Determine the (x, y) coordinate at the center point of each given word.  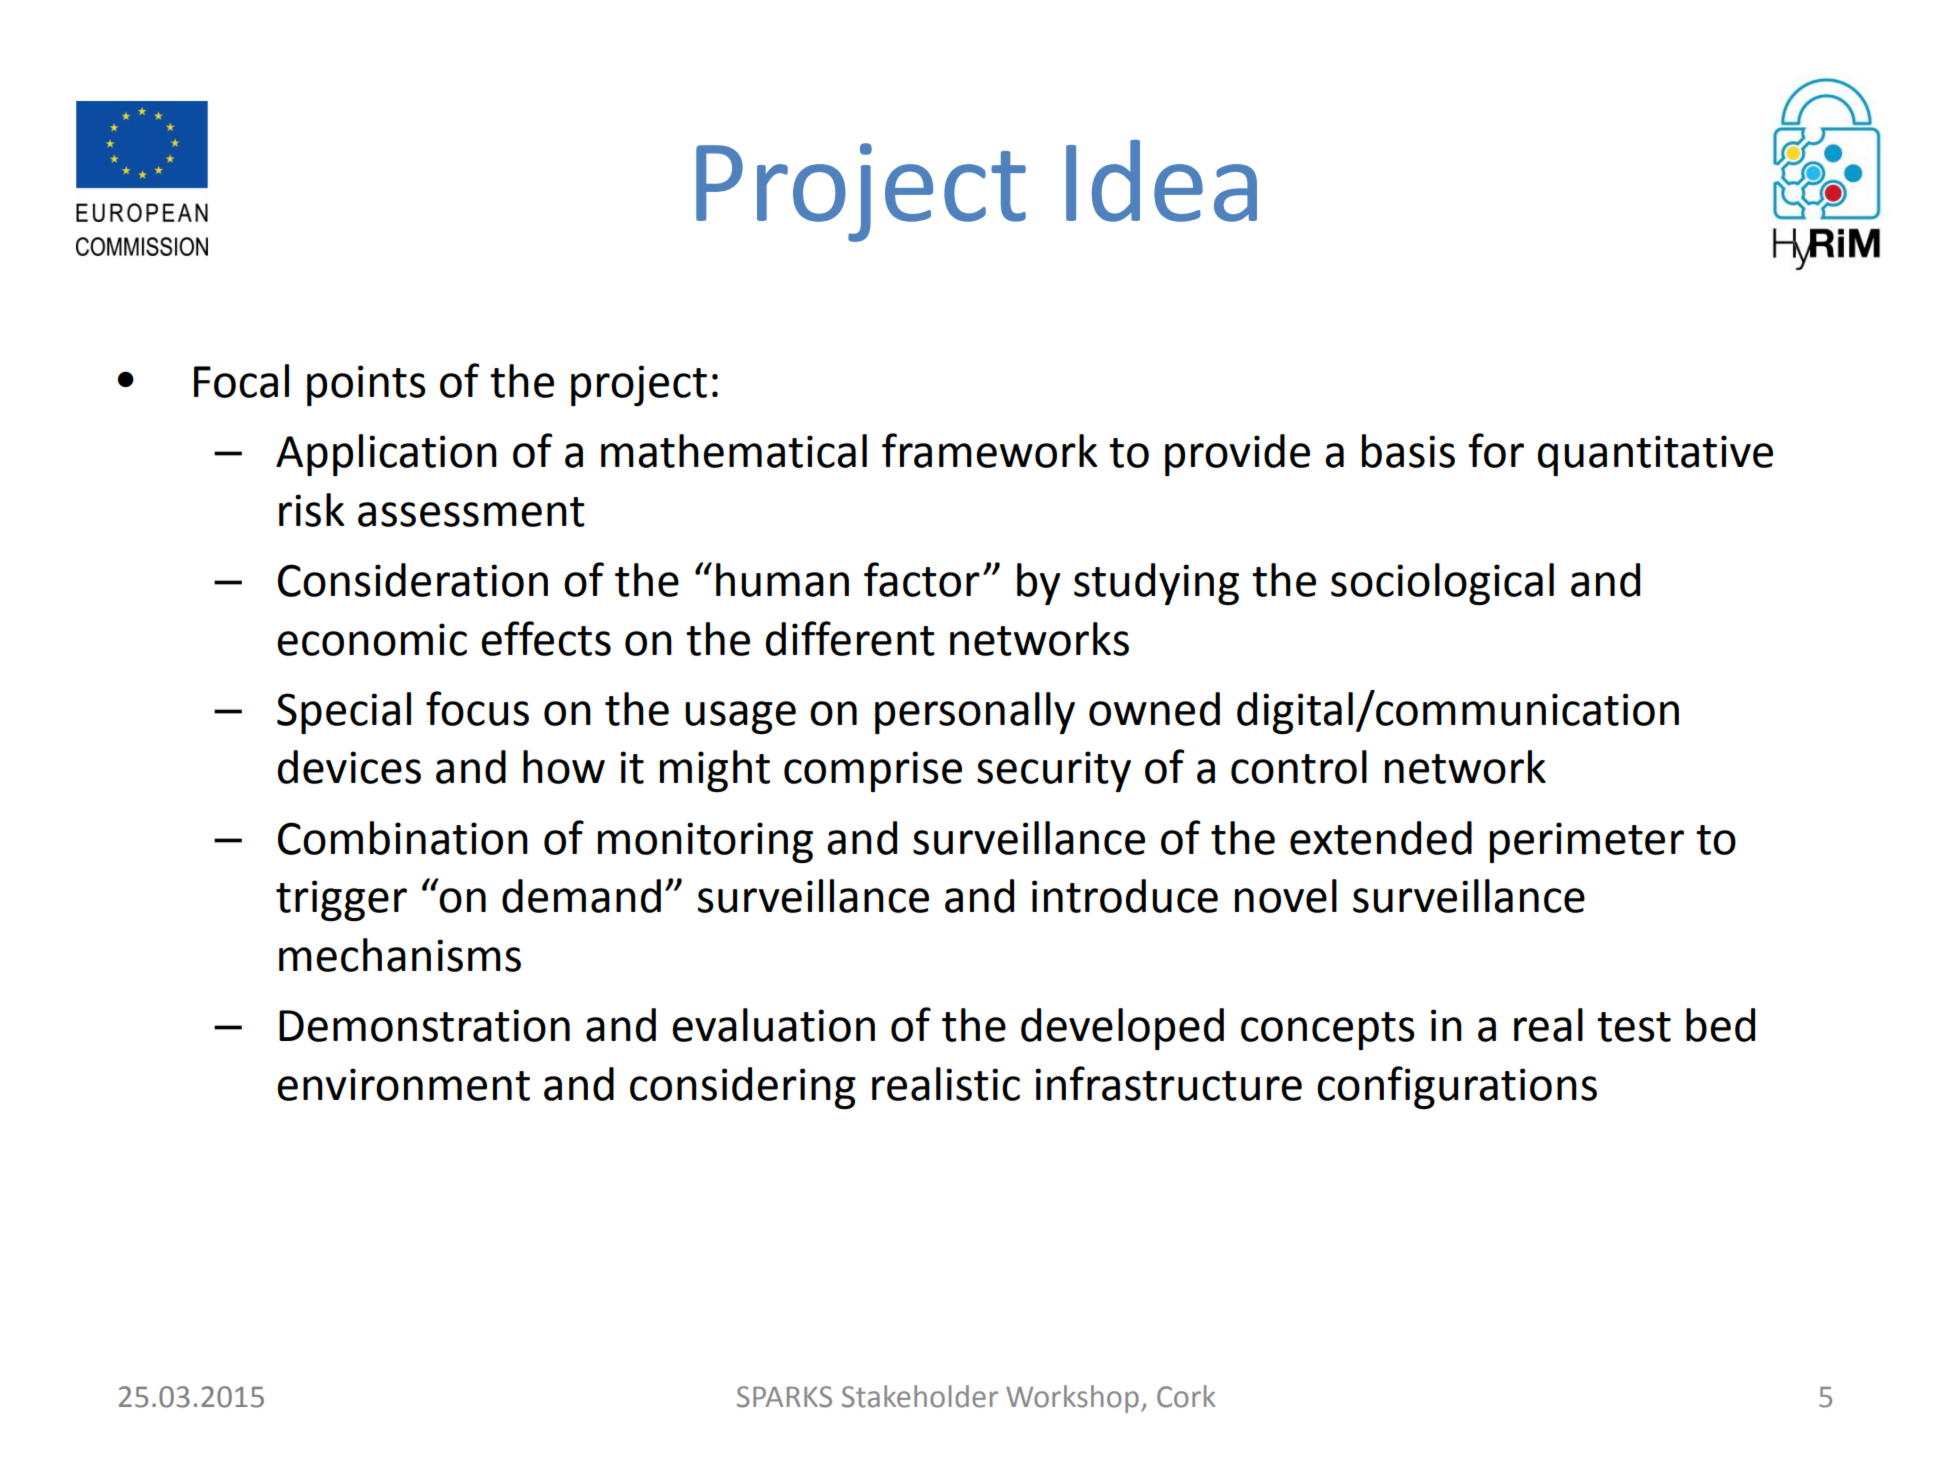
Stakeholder (920, 1396)
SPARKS (784, 1397)
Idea (1161, 181)
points (366, 385)
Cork (1186, 1396)
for (1496, 450)
